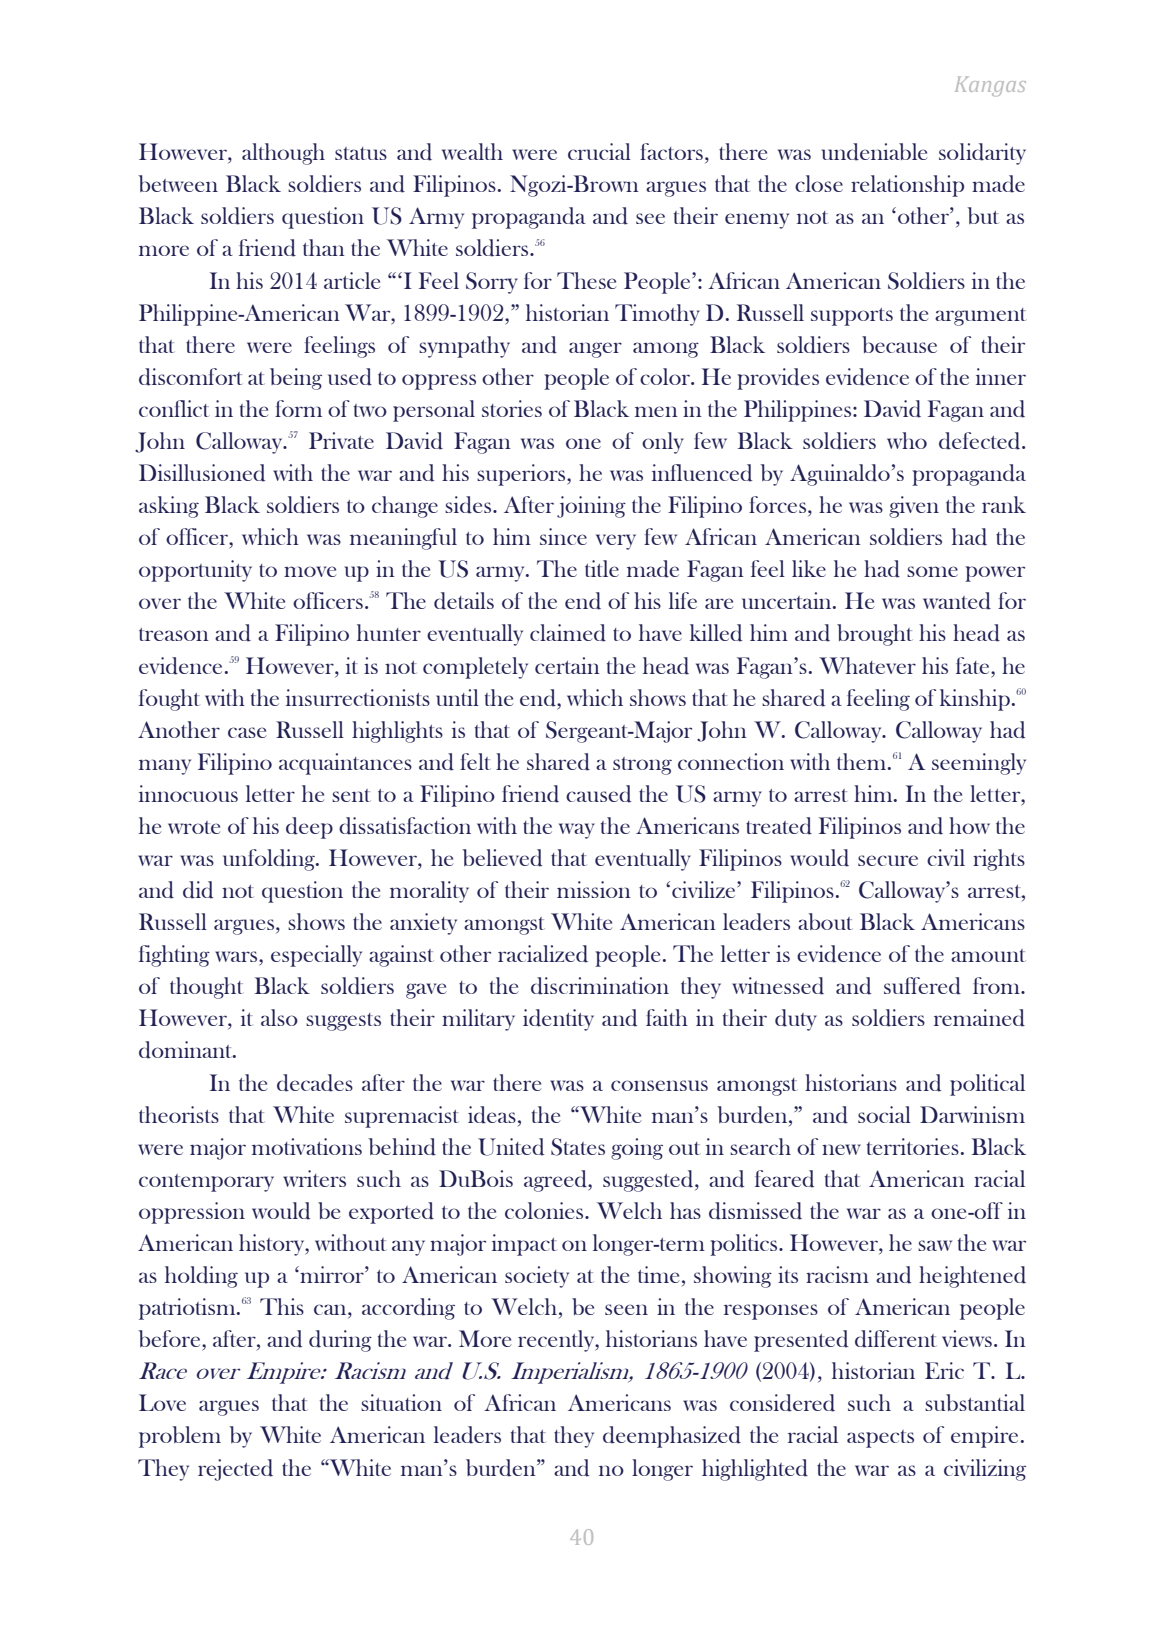  I want to click on relationship, so click(907, 186).
